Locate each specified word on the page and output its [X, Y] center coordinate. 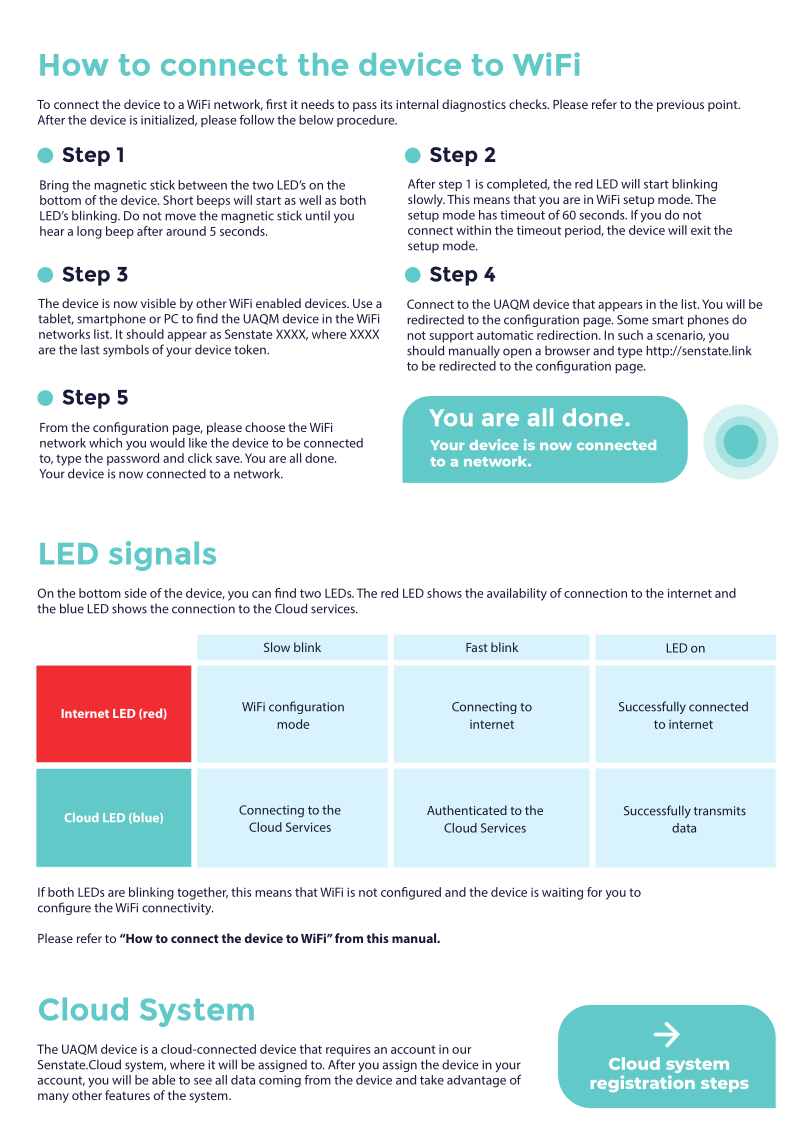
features [127, 1095]
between [202, 185]
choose [265, 427]
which [105, 443]
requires [348, 1051]
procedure [367, 121]
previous [680, 106]
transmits [720, 811]
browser [567, 351]
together [202, 893]
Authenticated [467, 810]
